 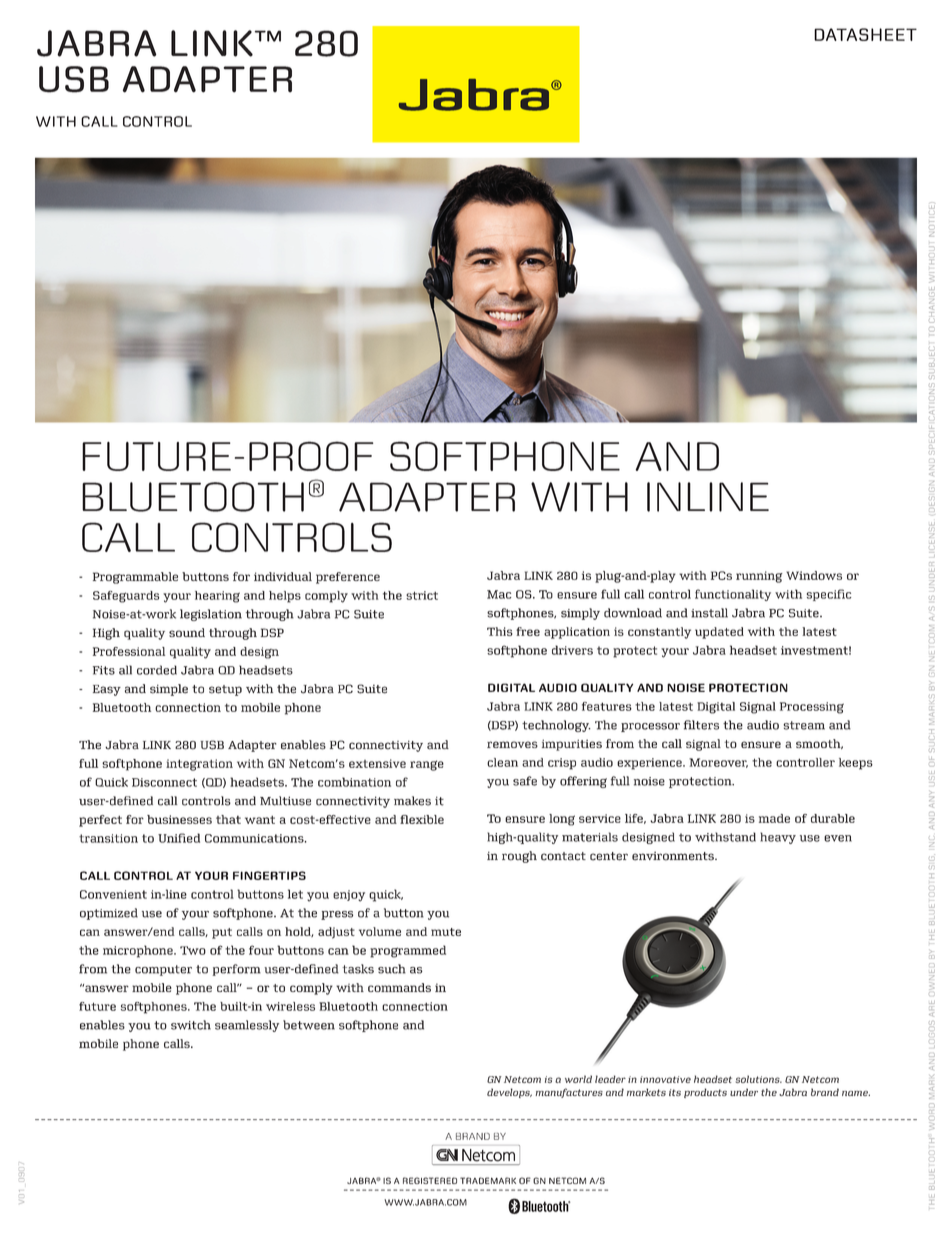 What do you see at coordinates (193, 950) in the page?
I see `Two` at bounding box center [193, 950].
